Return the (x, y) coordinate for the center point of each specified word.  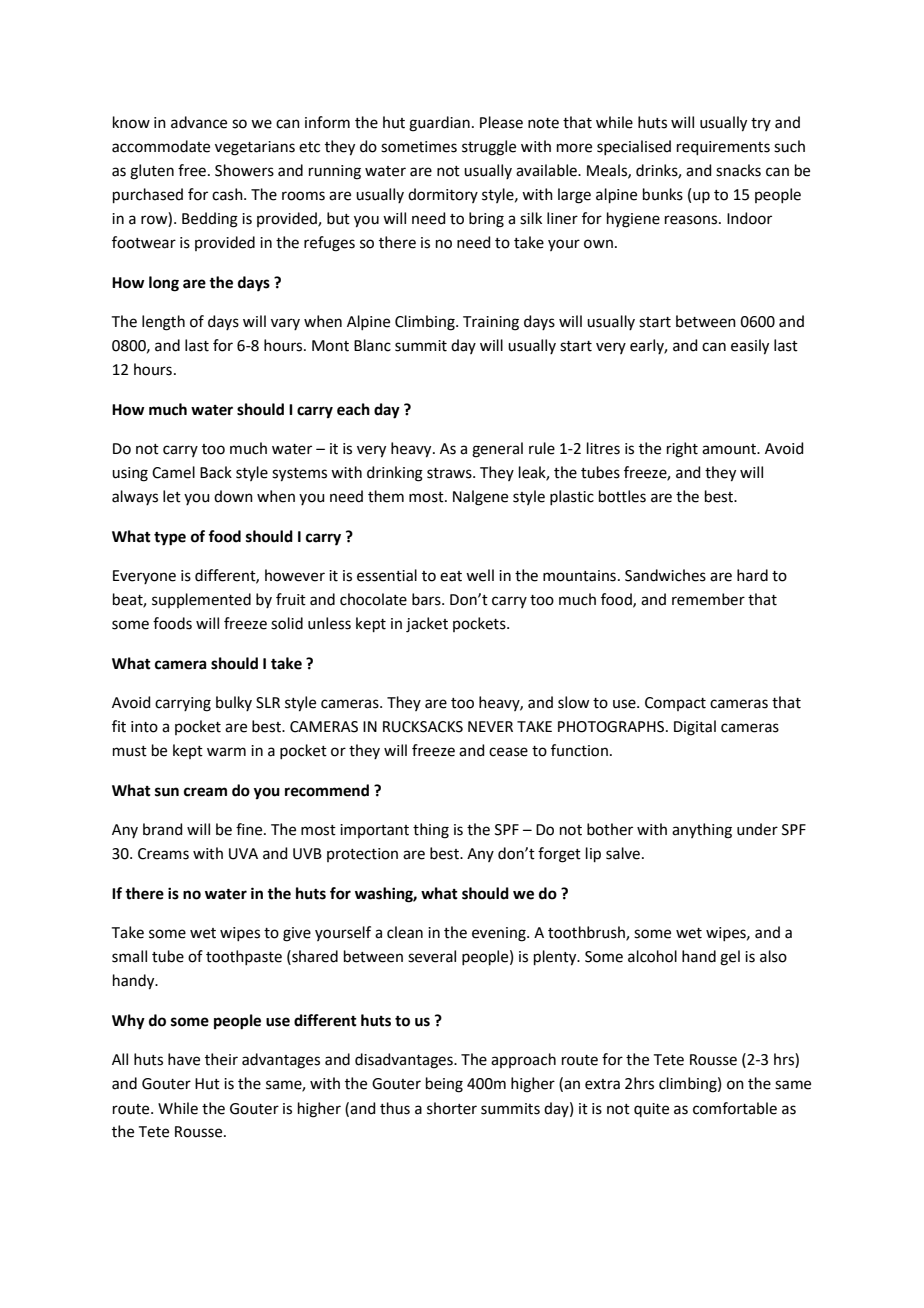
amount (730, 449)
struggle (489, 148)
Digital (695, 728)
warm (226, 752)
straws (450, 473)
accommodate (161, 146)
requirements (723, 148)
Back (216, 472)
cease (508, 752)
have (184, 1059)
